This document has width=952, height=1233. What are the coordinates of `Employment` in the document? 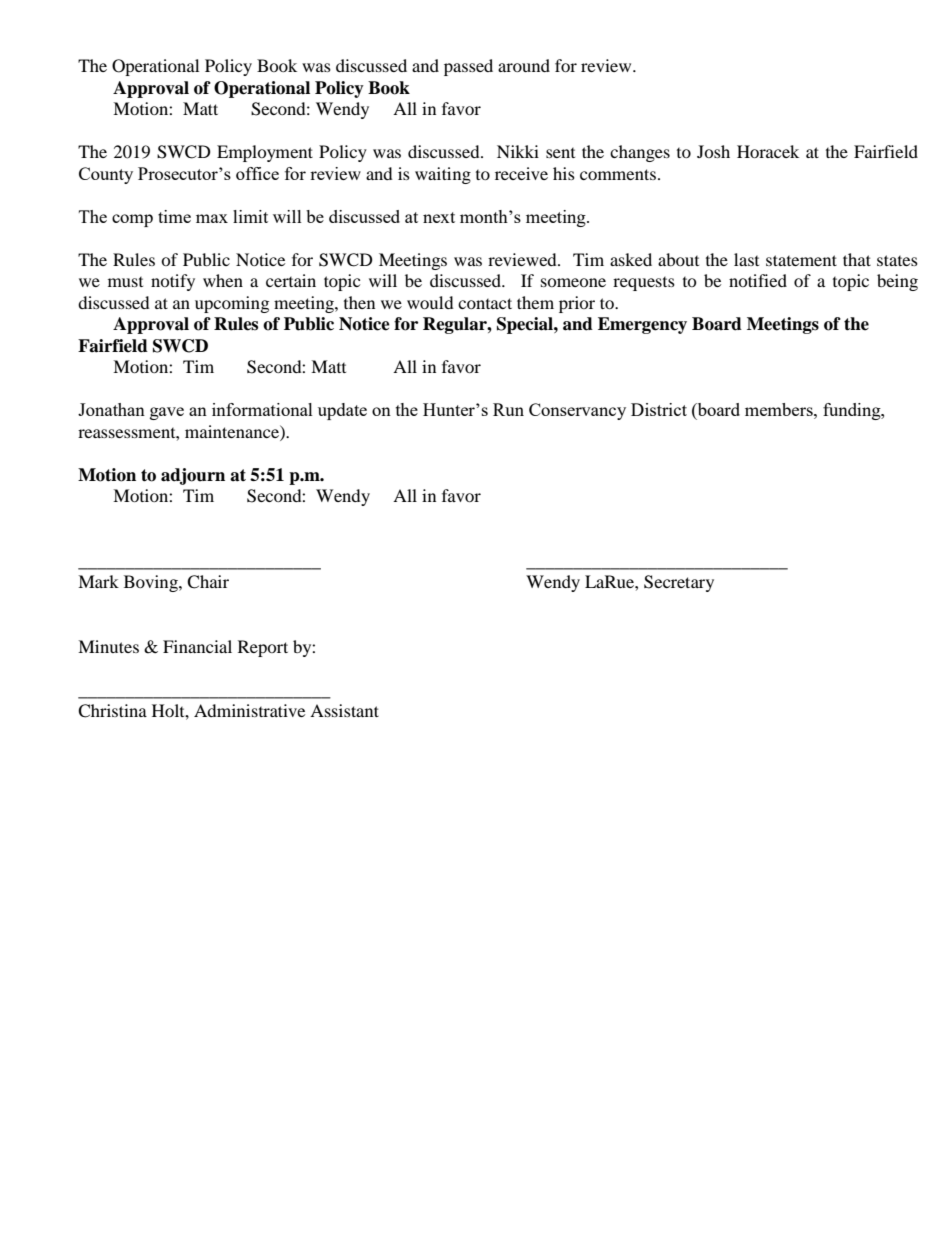 It's located at (265, 153).
